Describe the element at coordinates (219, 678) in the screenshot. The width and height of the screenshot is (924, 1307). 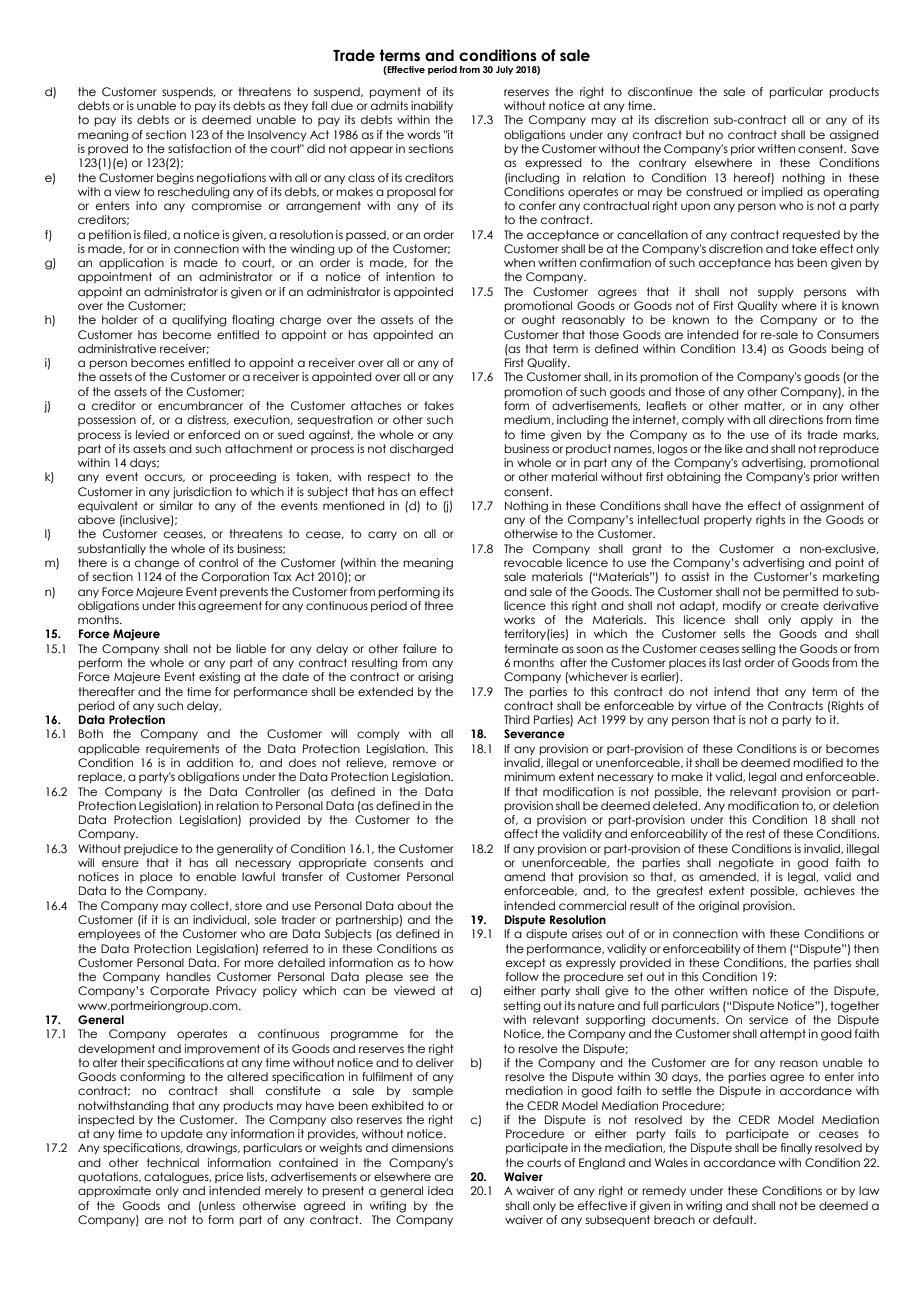
I see `existing` at that location.
